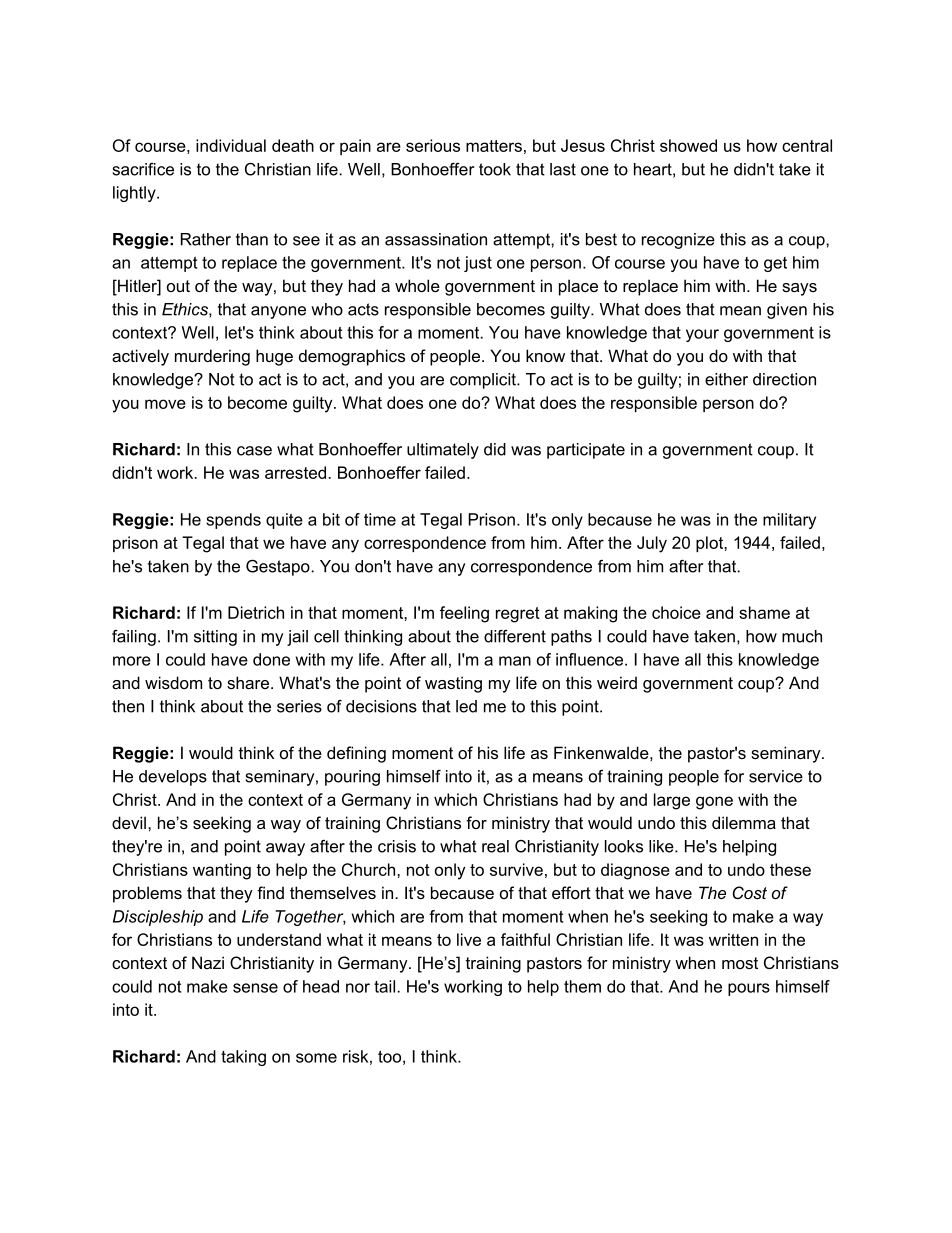 The image size is (952, 1233). What do you see at coordinates (484, 381) in the image?
I see `complicit` at bounding box center [484, 381].
